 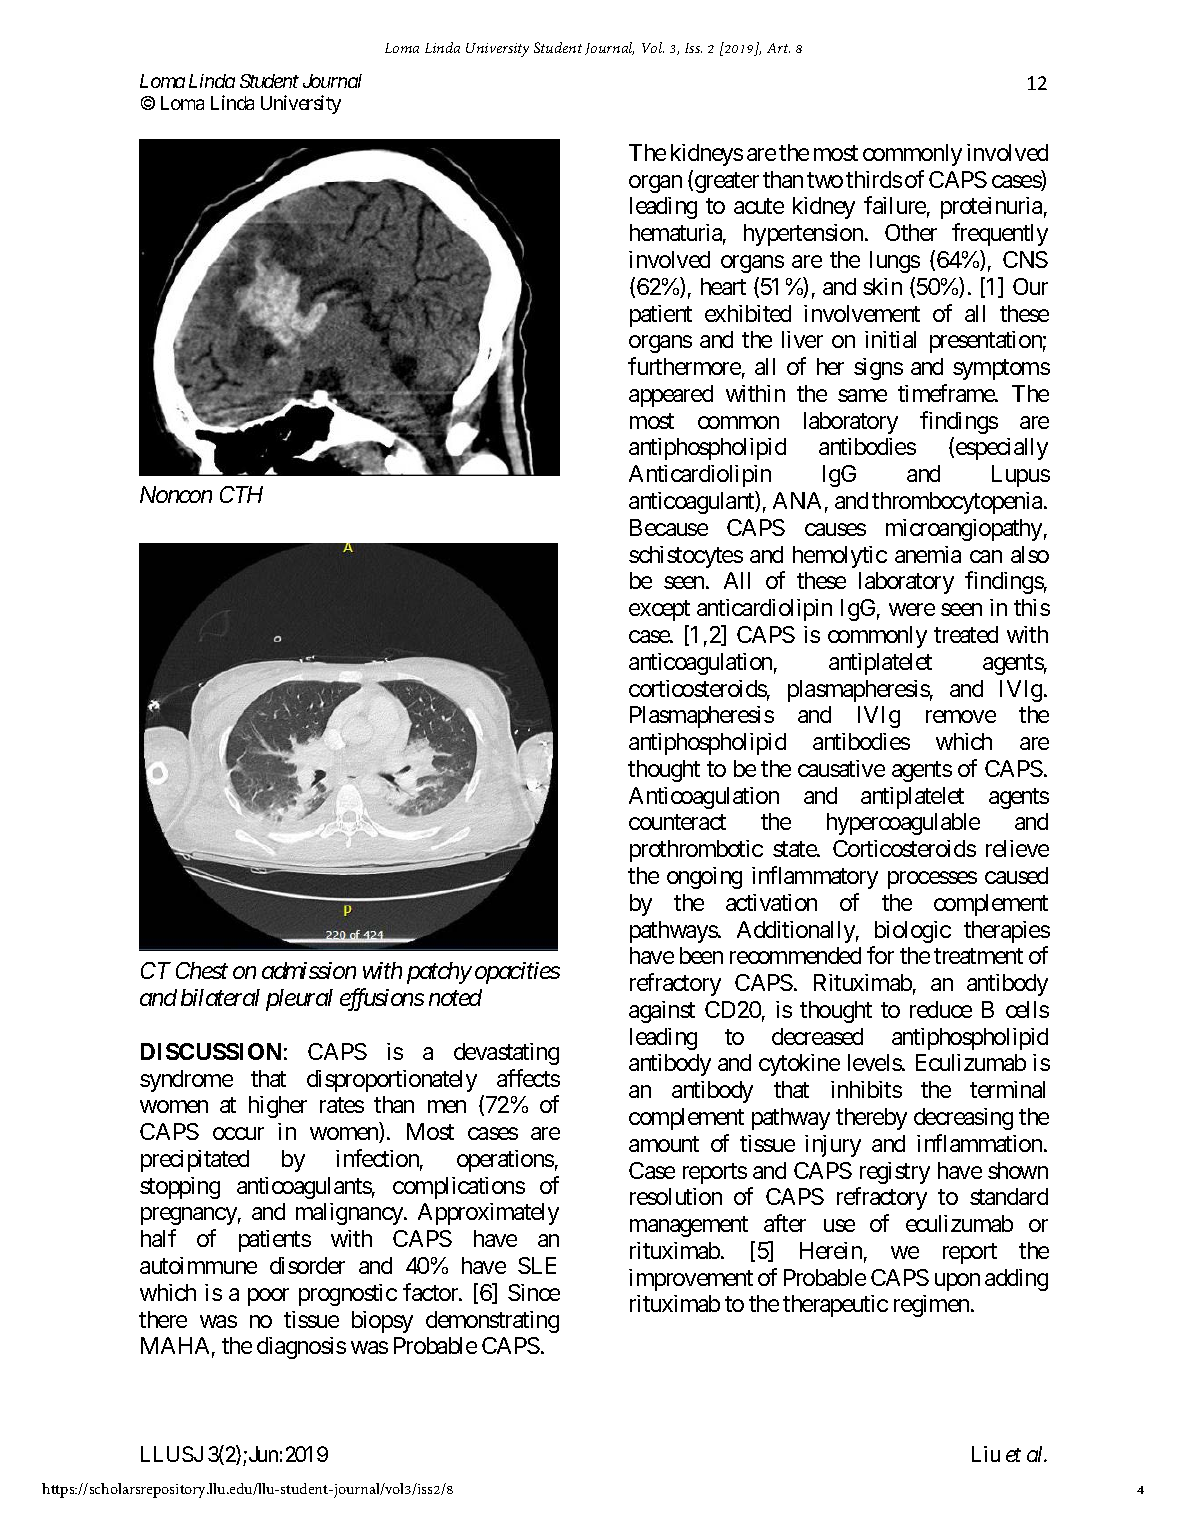 I want to click on Other, so click(x=911, y=232).
